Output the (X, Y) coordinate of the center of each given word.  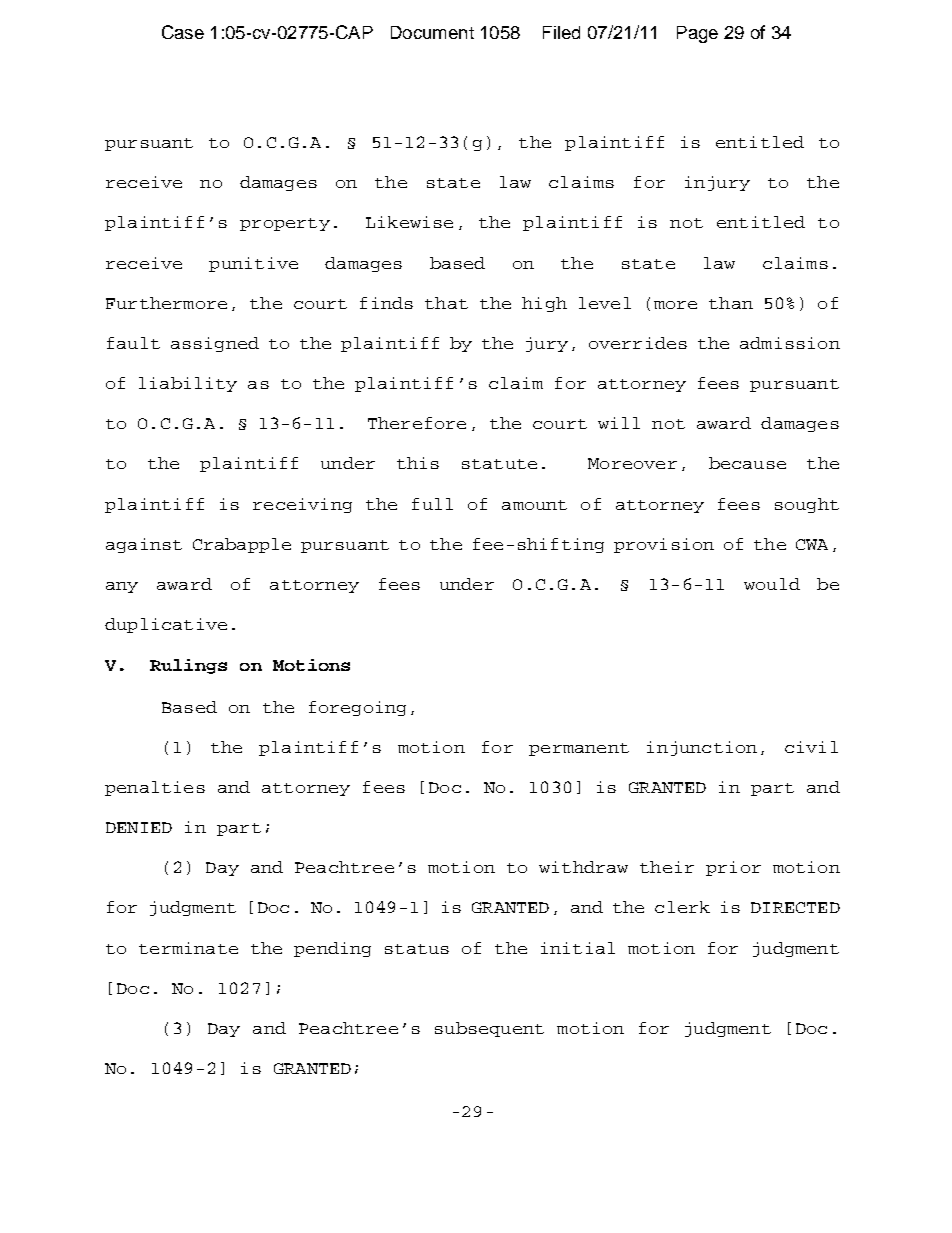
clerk (682, 907)
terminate (188, 948)
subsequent (489, 1029)
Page (697, 34)
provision (664, 545)
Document (432, 32)
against (144, 545)
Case (183, 32)
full (432, 504)
